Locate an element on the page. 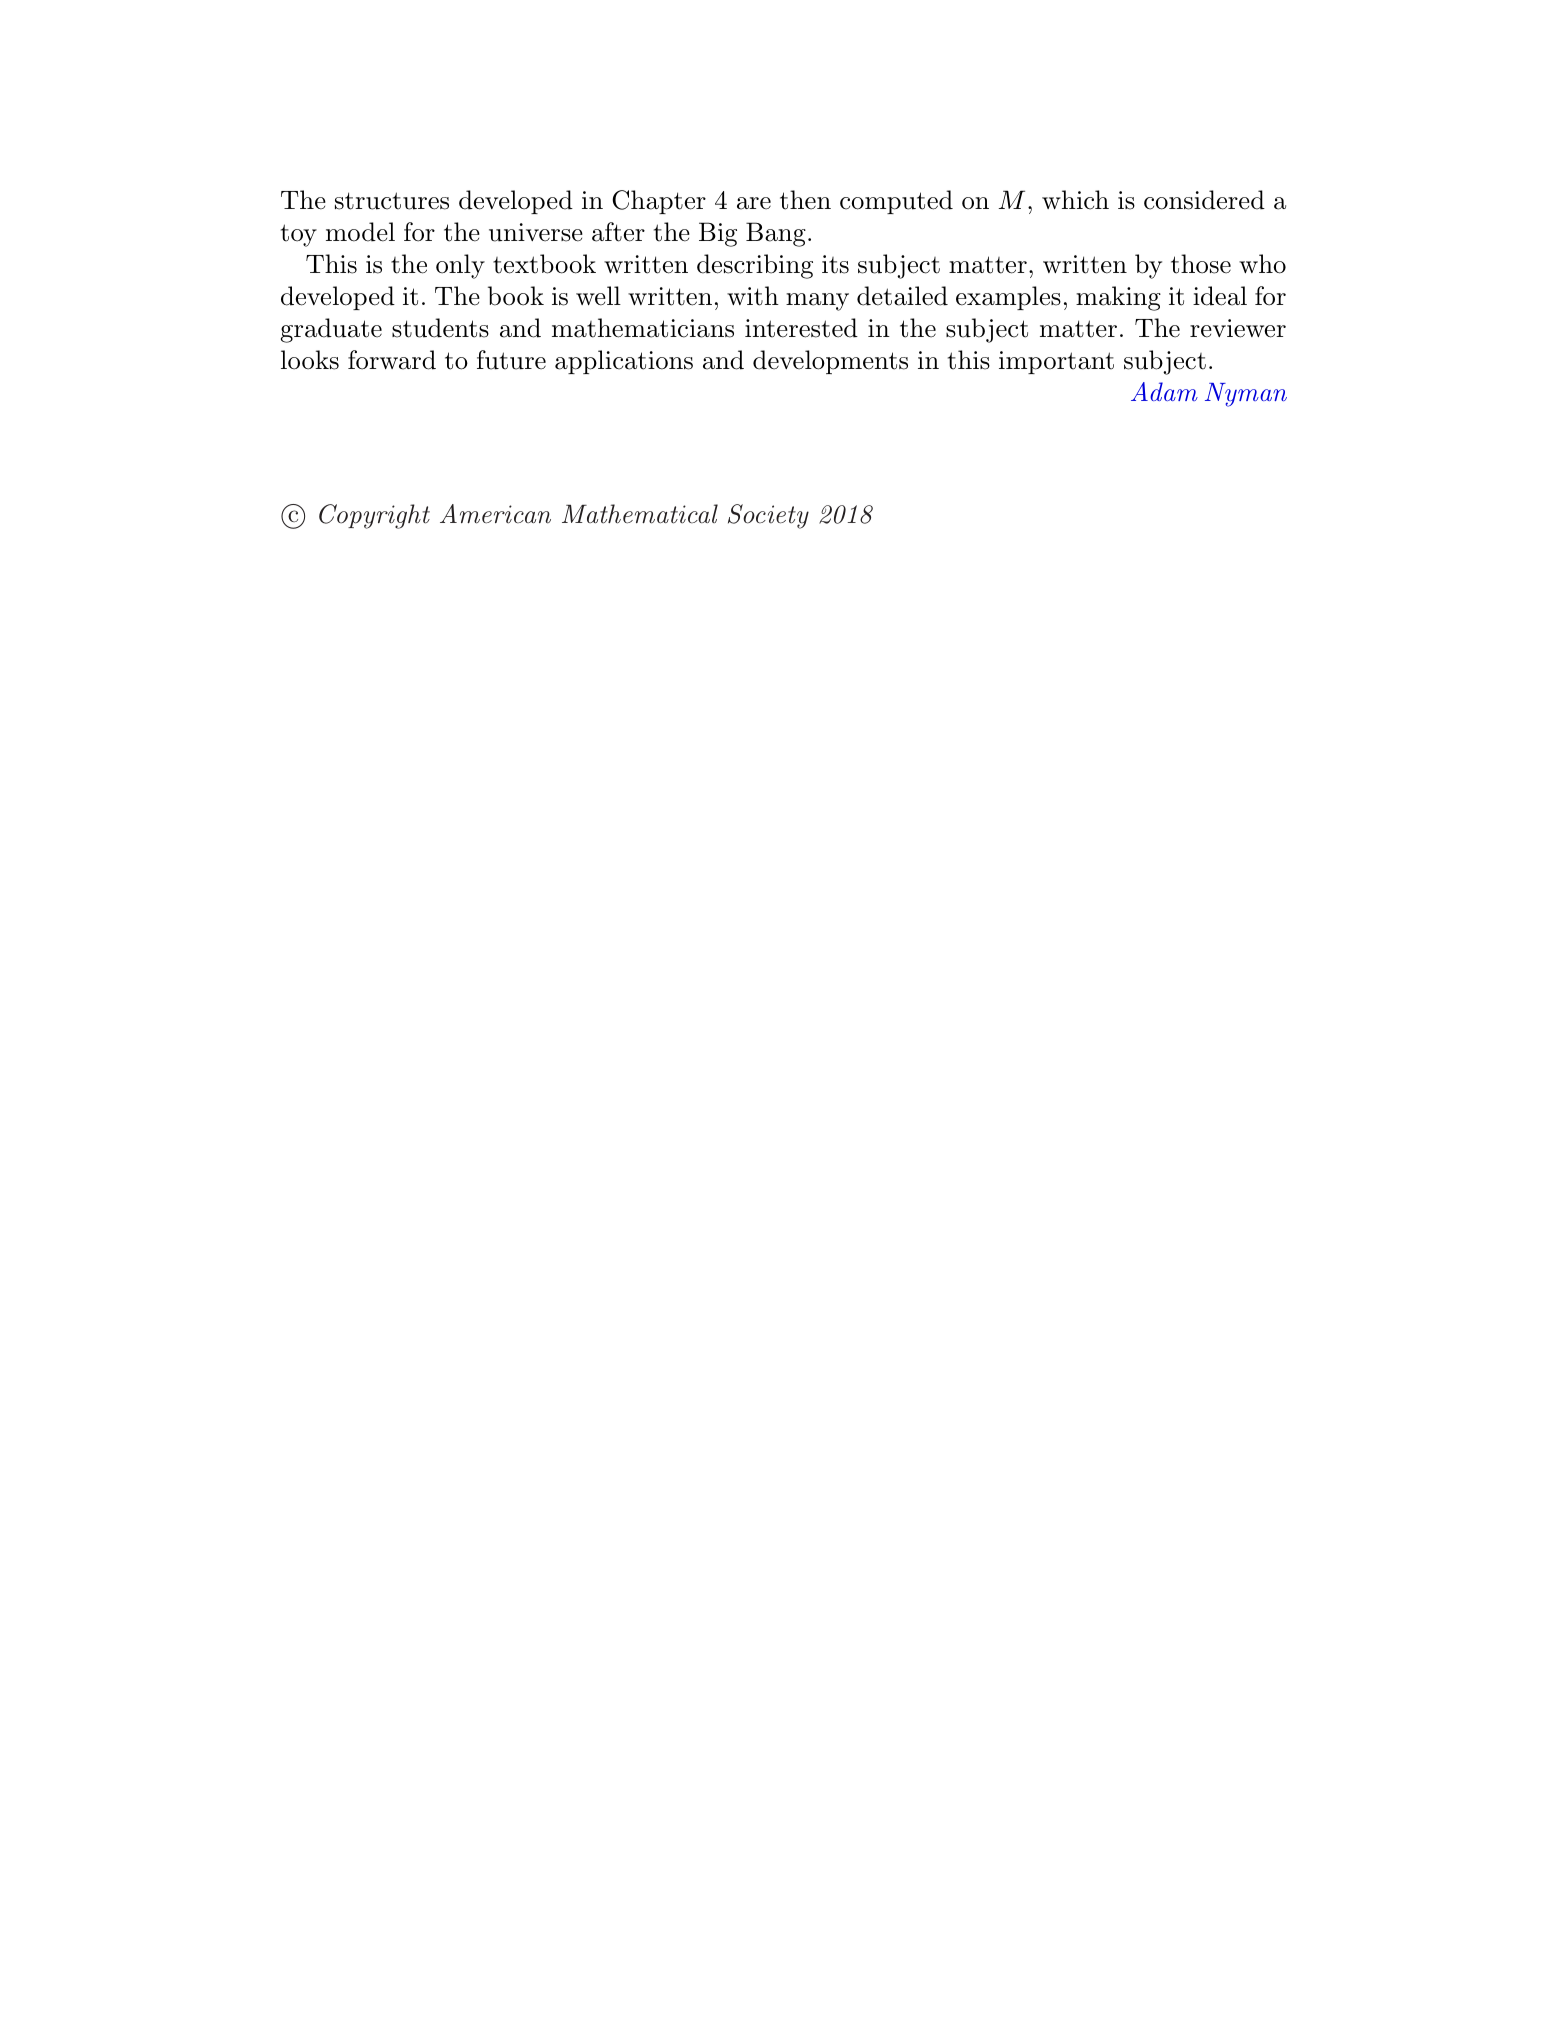  are is located at coordinates (754, 203).
